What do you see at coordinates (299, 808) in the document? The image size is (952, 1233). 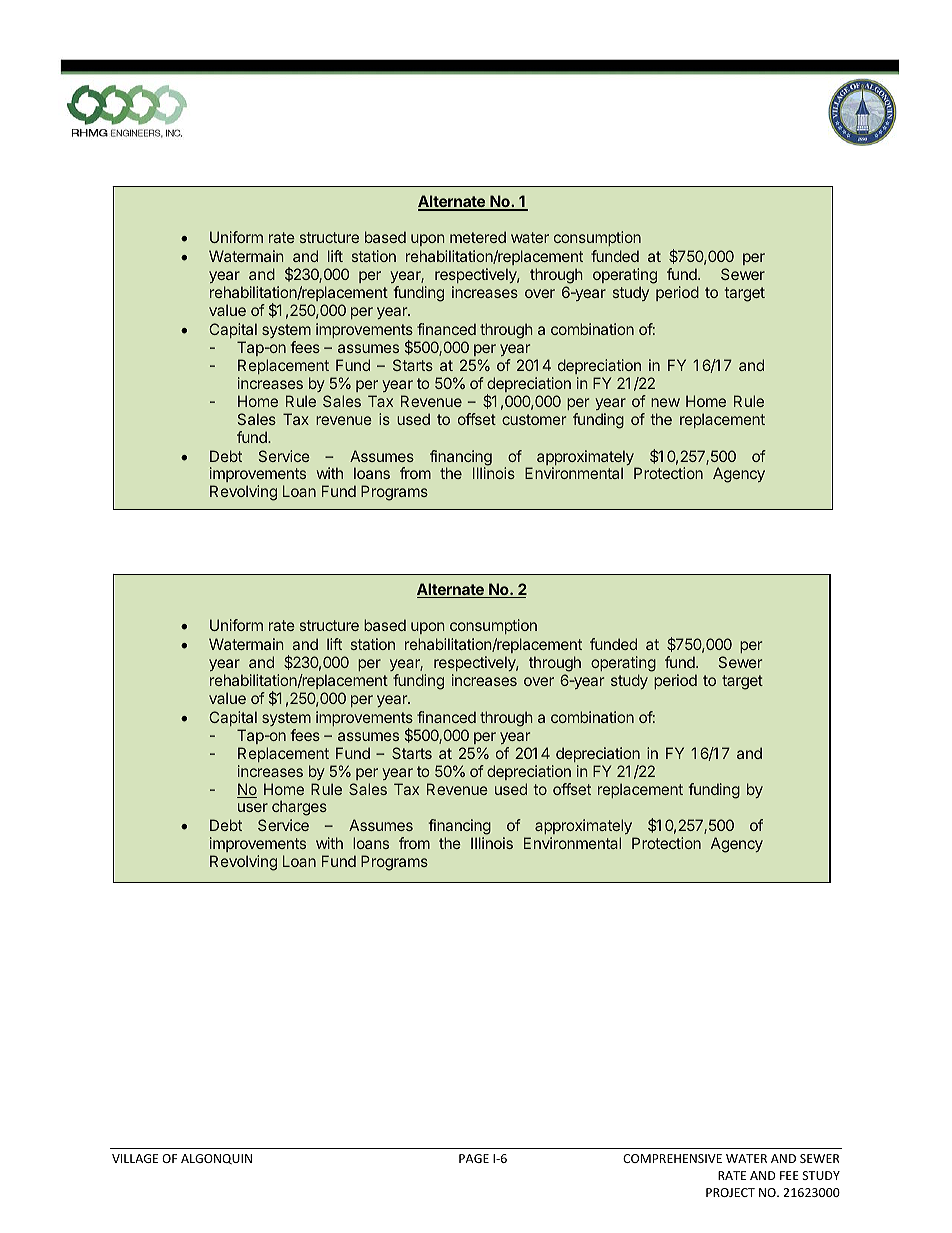 I see `charges` at bounding box center [299, 808].
